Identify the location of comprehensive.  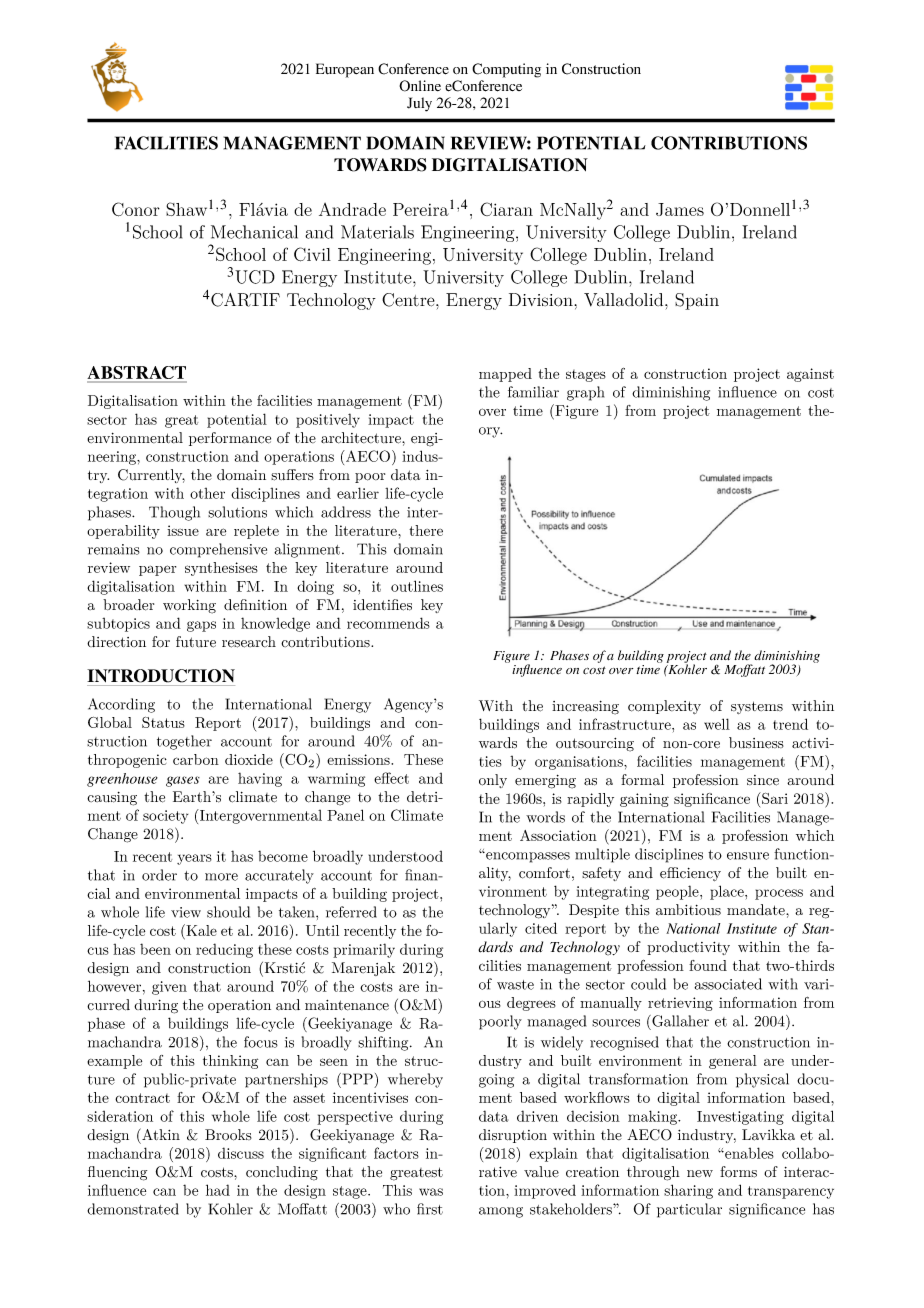
(218, 550).
